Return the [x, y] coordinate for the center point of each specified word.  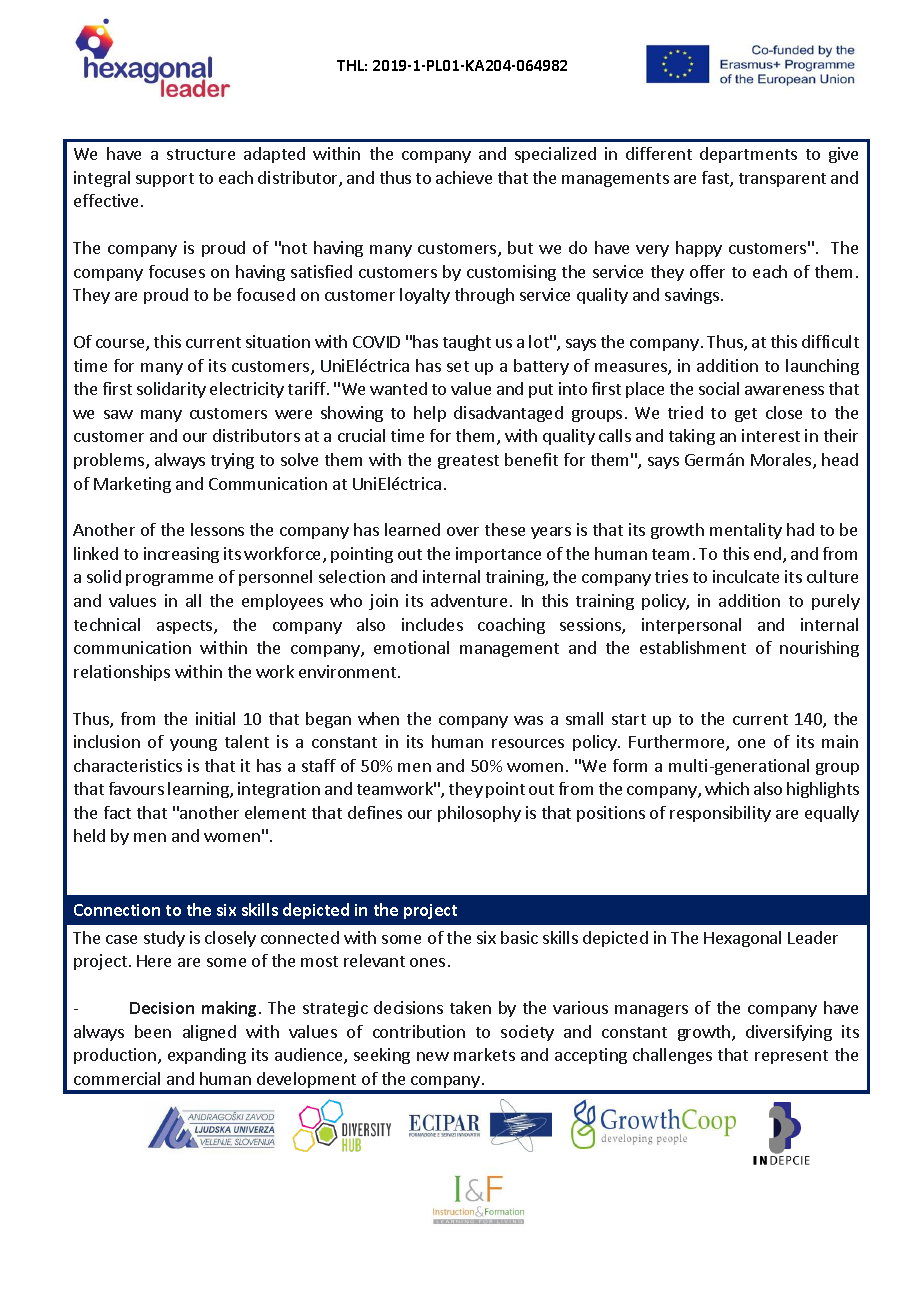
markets [484, 1054]
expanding [207, 1056]
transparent [782, 180]
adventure [469, 600]
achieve [464, 177]
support [165, 180]
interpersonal [691, 626]
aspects [186, 627]
